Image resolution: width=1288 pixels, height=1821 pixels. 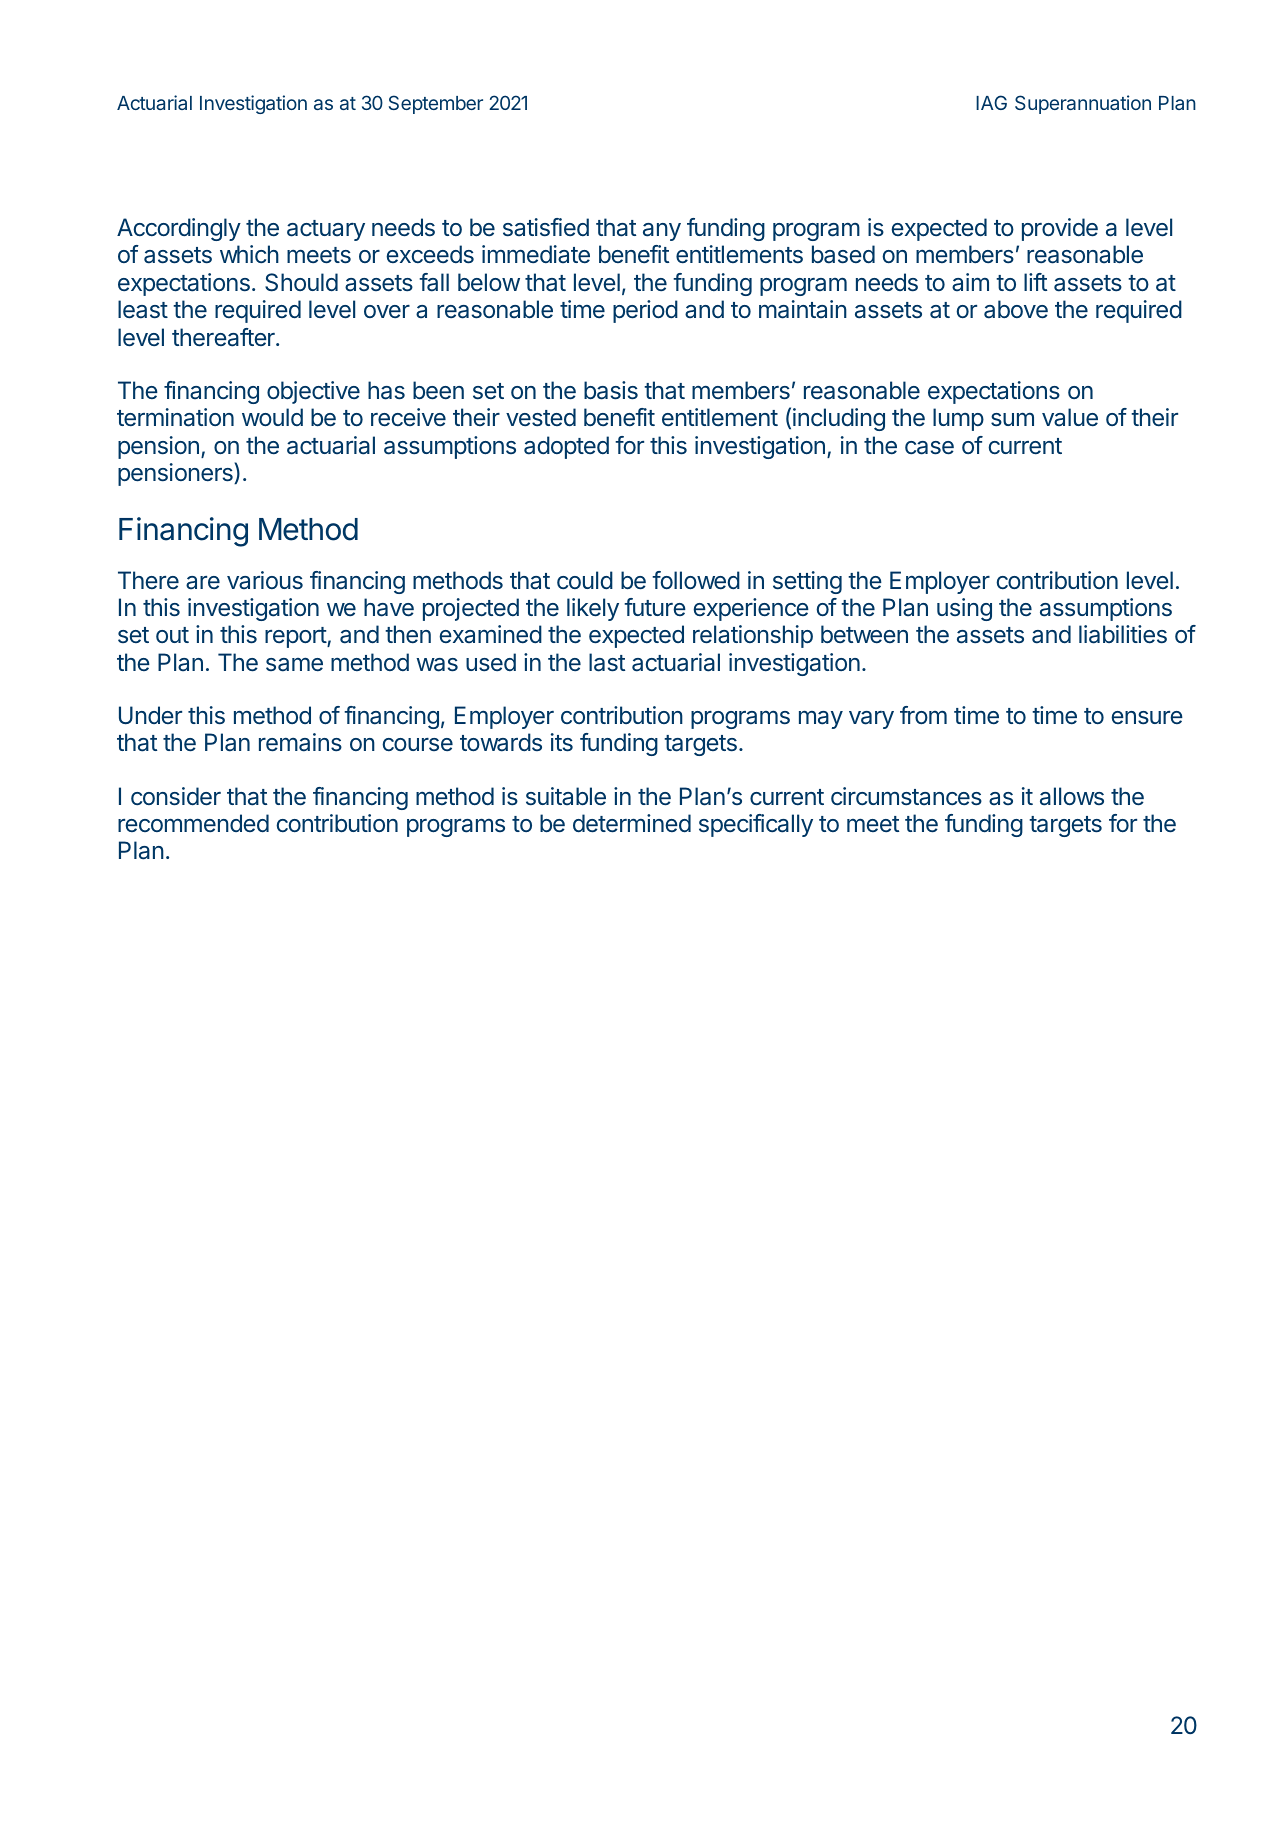 What do you see at coordinates (436, 104) in the screenshot?
I see `September` at bounding box center [436, 104].
